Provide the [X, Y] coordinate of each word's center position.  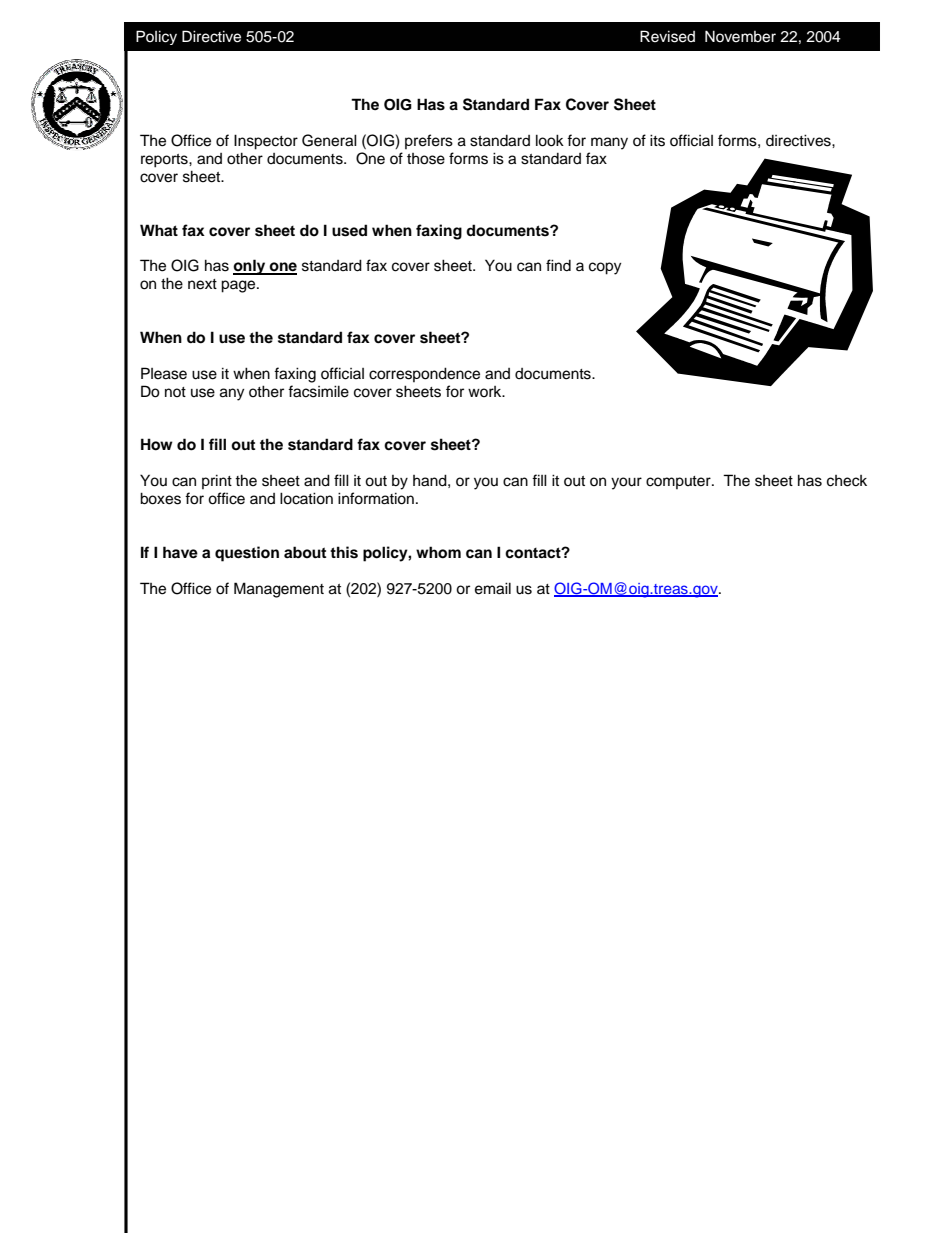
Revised [667, 36]
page [239, 286]
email [493, 588]
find [558, 265]
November [740, 36]
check [847, 481]
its [657, 140]
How [157, 444]
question [247, 554]
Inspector [266, 142]
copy [605, 268]
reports [165, 161]
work [486, 391]
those [426, 159]
